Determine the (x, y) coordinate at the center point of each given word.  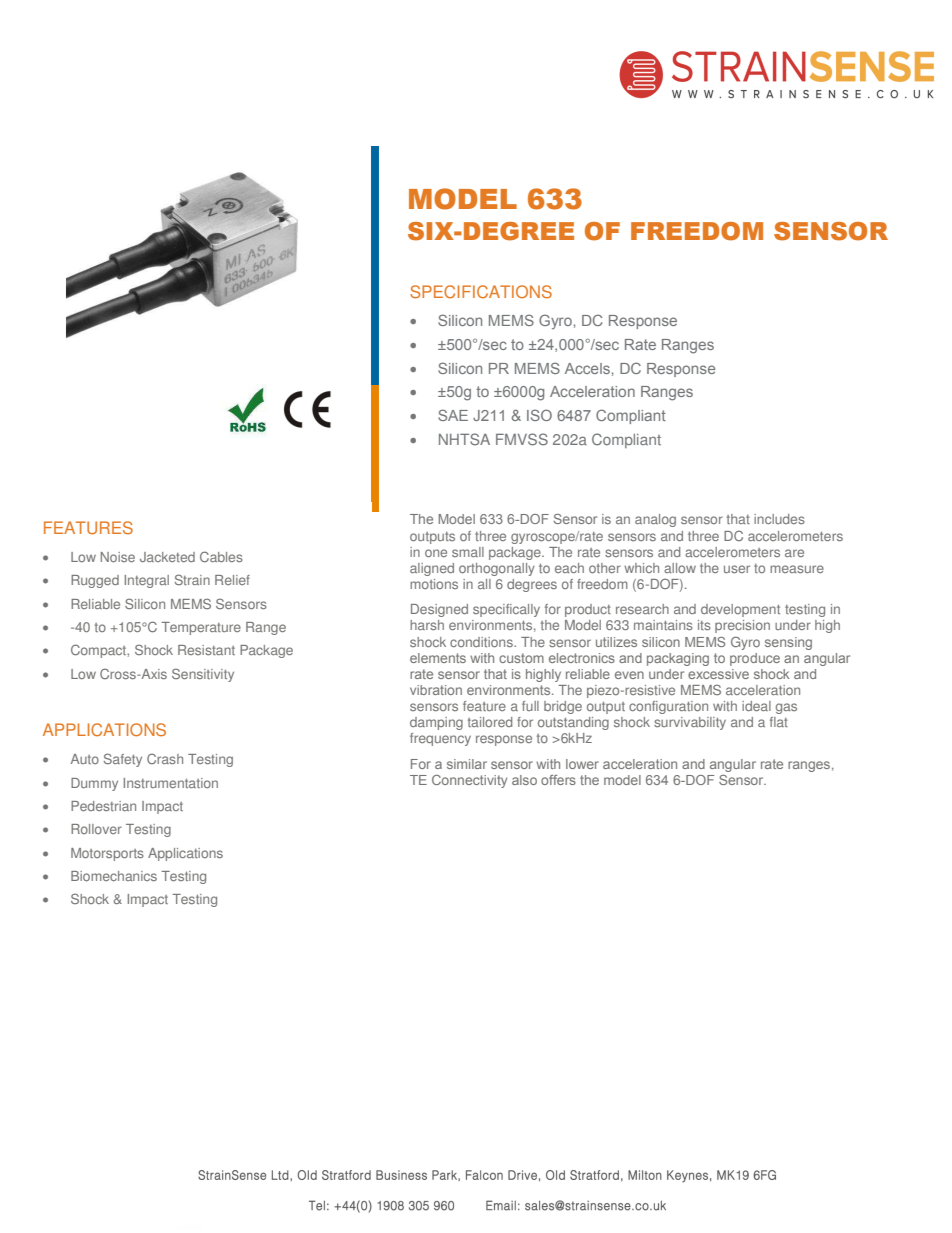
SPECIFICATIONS (481, 292)
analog (655, 520)
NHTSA (464, 439)
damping (436, 723)
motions (434, 584)
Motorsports (107, 854)
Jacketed (167, 557)
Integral (147, 581)
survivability (690, 723)
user (737, 569)
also (524, 780)
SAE (453, 415)
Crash (165, 758)
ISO (539, 415)
